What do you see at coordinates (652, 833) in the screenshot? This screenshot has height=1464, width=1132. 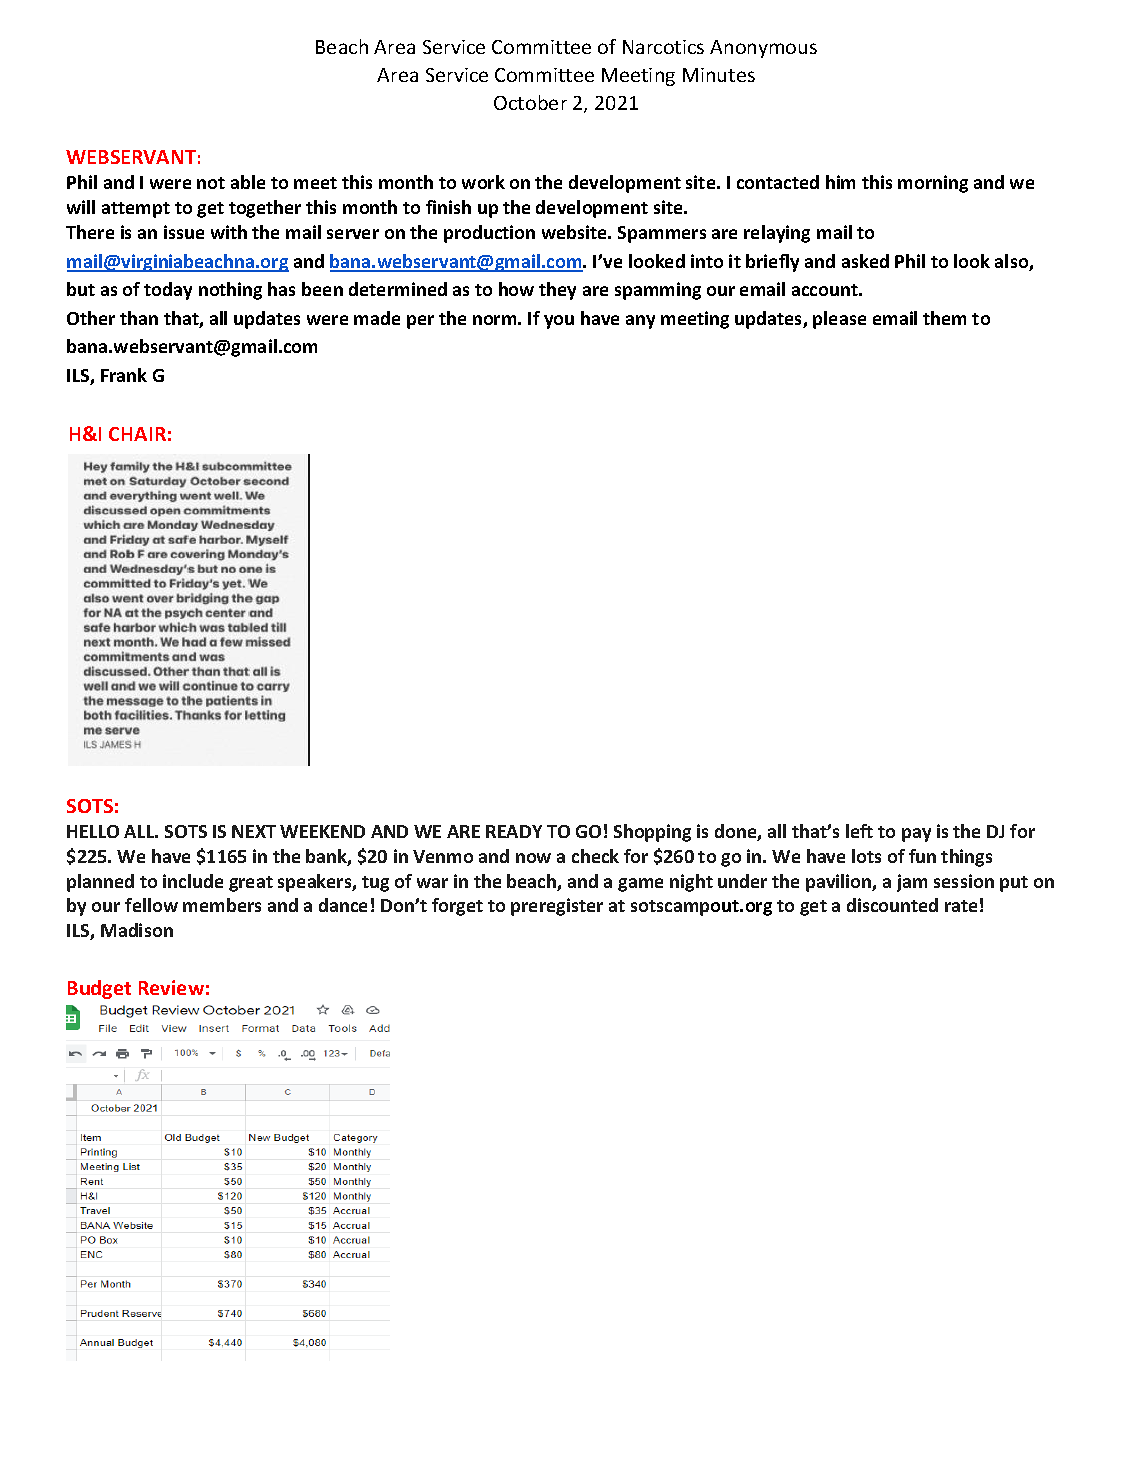 I see `Shopping` at bounding box center [652, 833].
